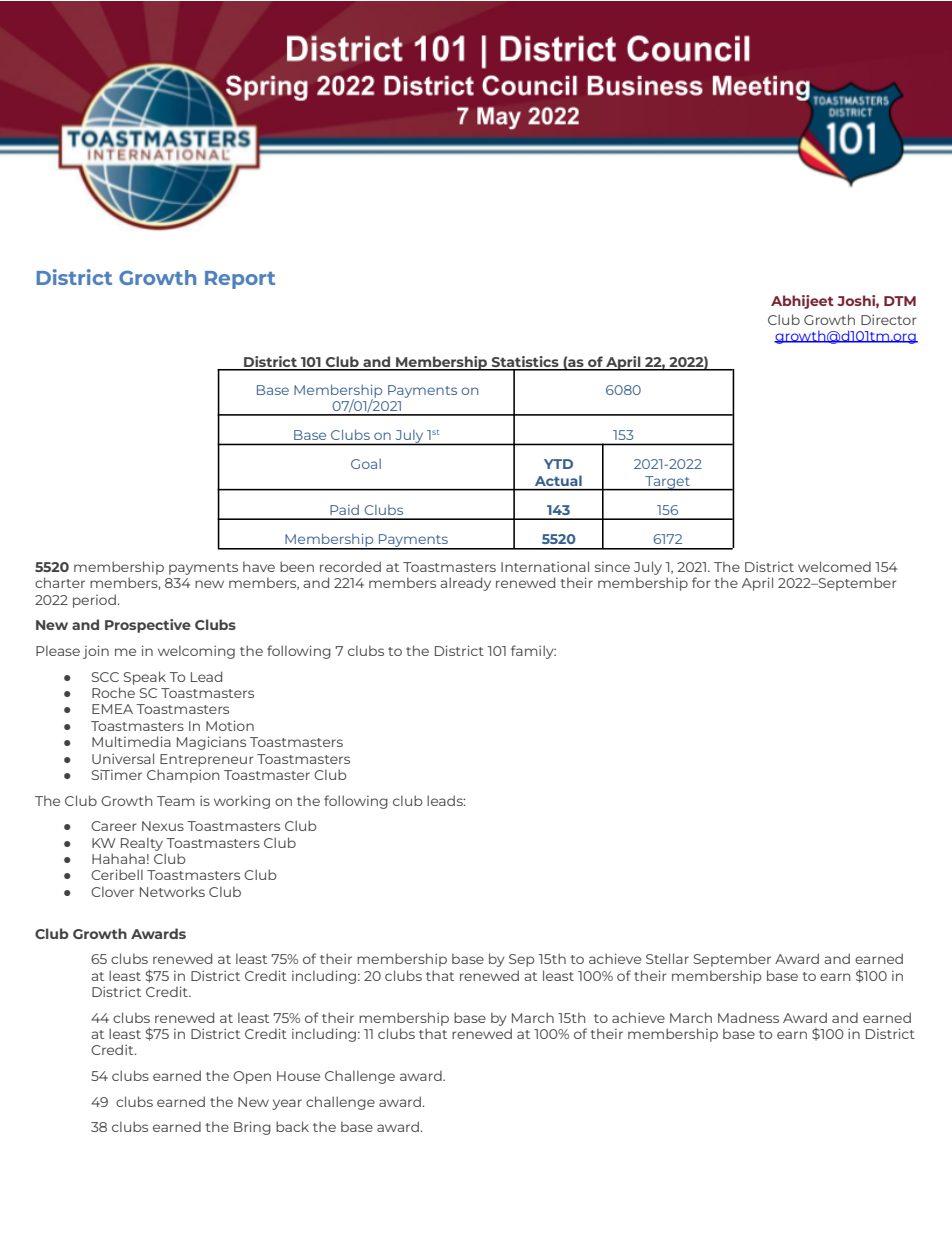  Describe the element at coordinates (240, 280) in the image. I see `Report` at that location.
